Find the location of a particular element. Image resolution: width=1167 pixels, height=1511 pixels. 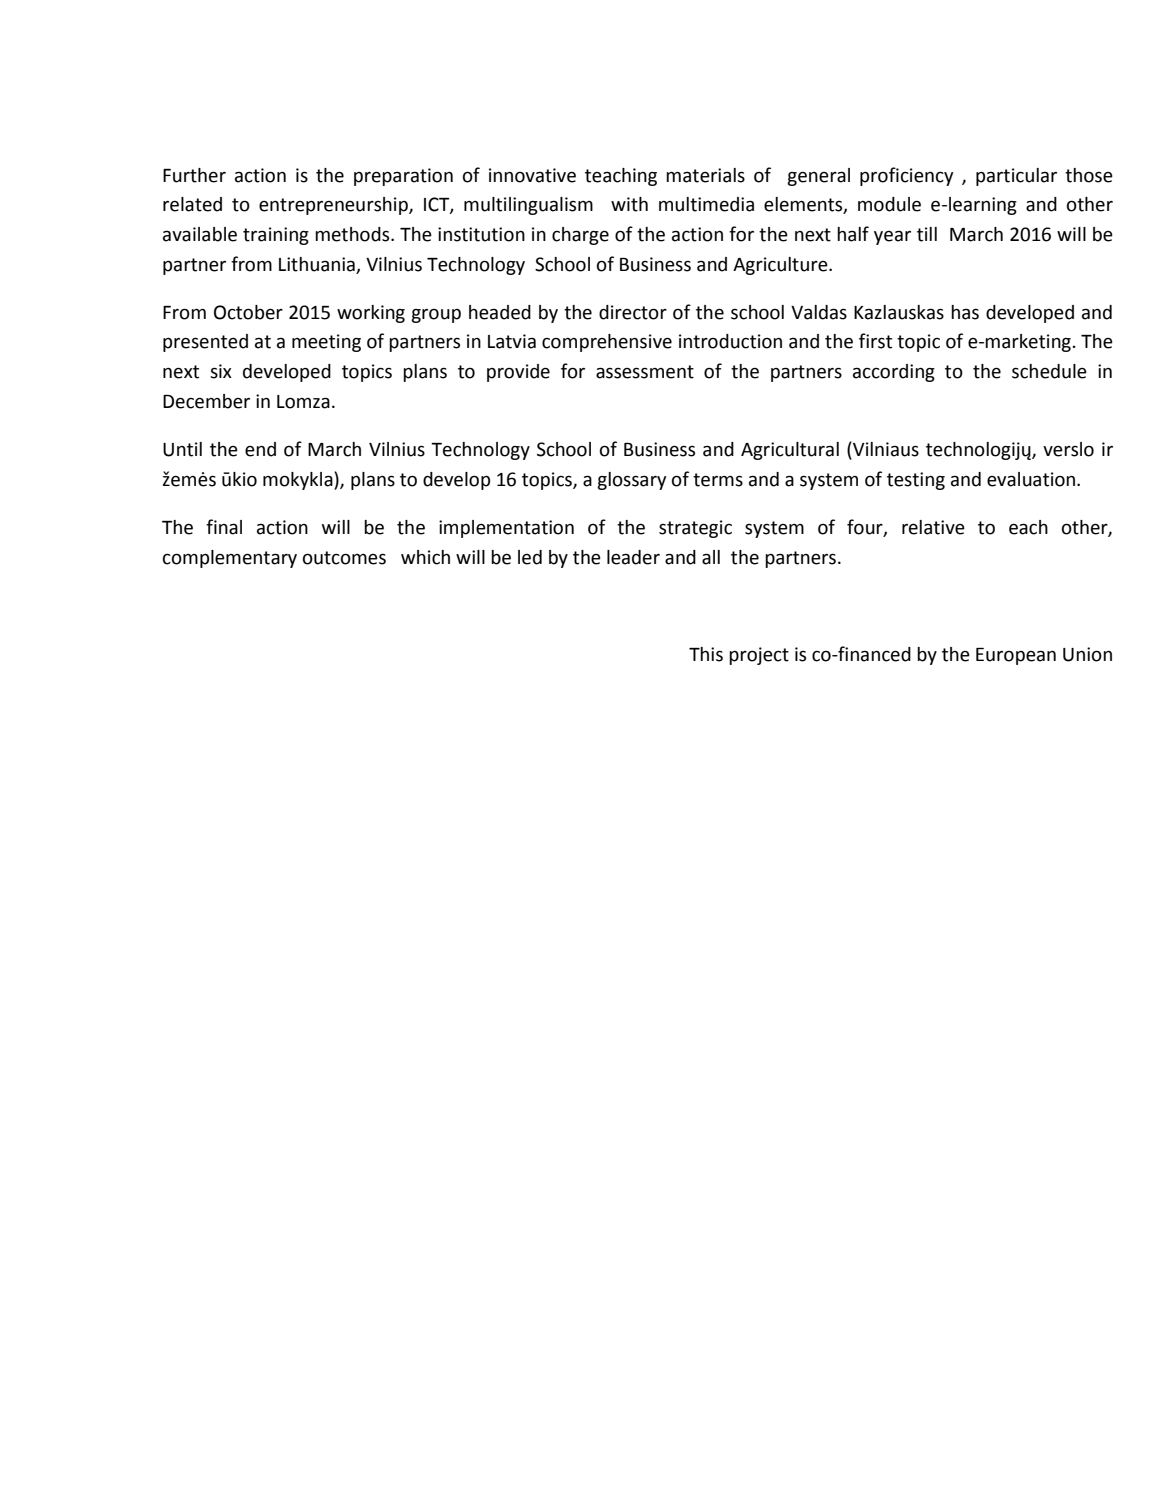

entrepreneurship is located at coordinates (334, 206).
